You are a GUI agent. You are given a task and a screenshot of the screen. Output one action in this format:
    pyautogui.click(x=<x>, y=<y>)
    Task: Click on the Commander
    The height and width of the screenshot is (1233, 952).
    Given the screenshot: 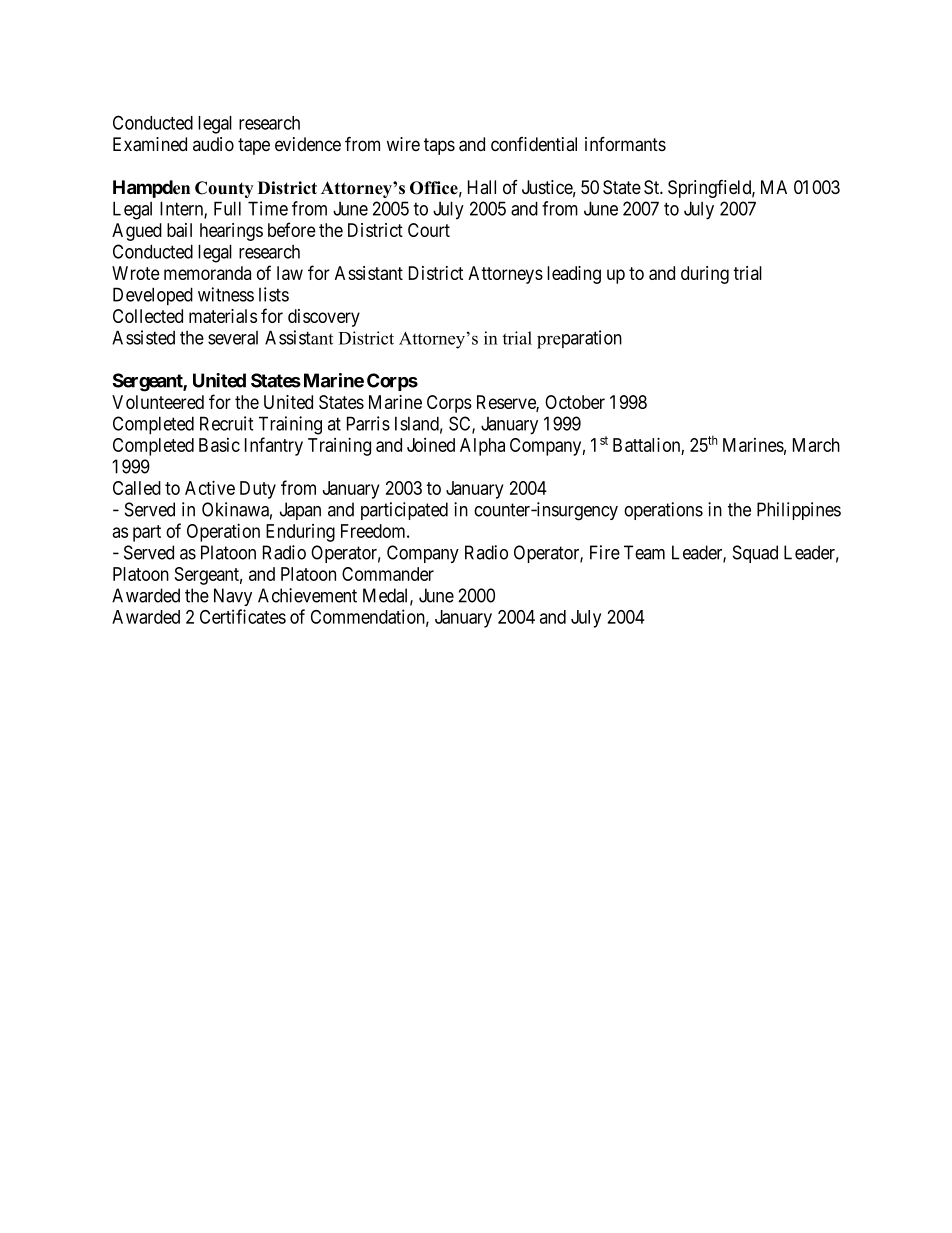 What is the action you would take?
    pyautogui.click(x=388, y=574)
